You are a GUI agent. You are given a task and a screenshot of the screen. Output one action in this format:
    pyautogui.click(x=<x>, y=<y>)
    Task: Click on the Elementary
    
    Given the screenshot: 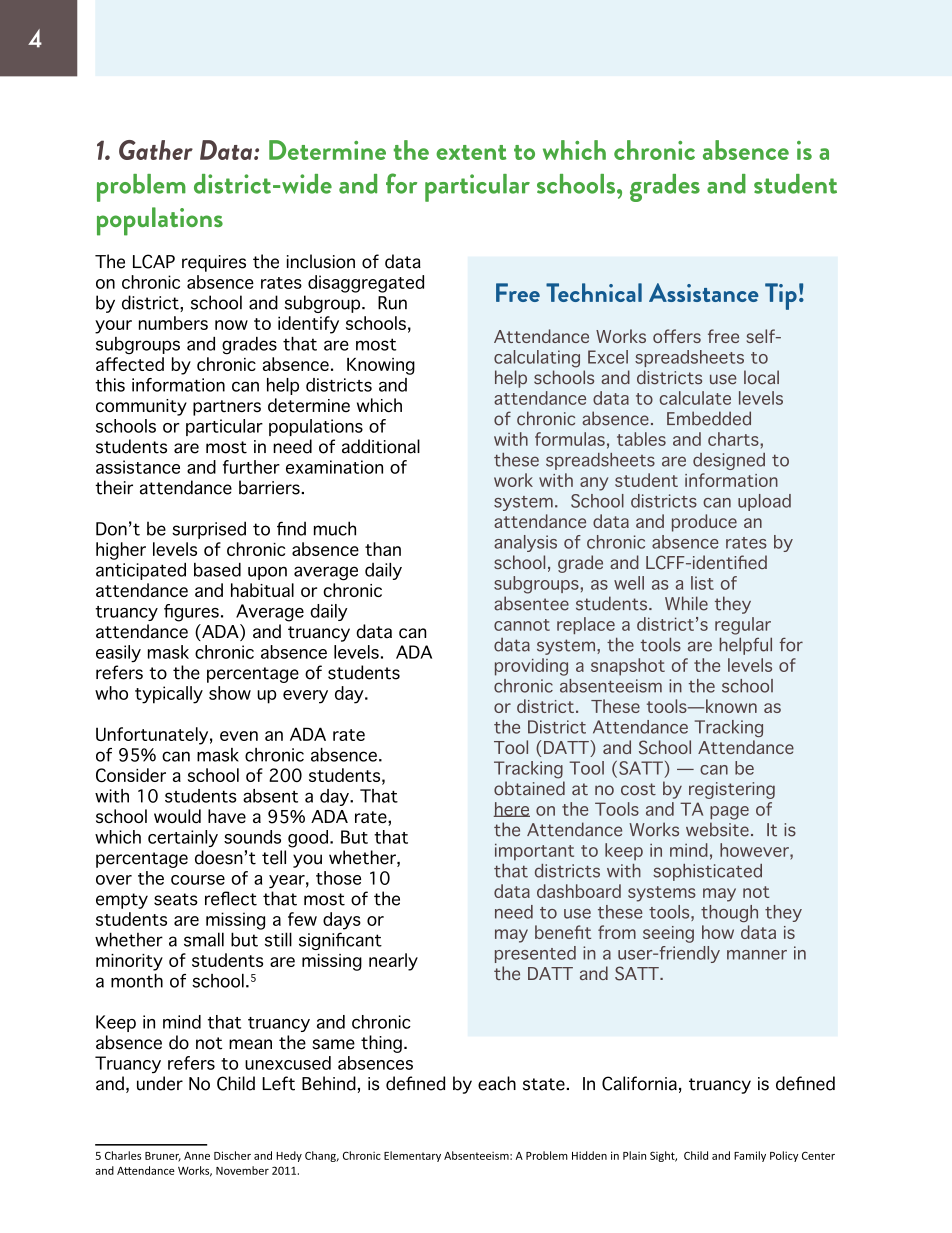 What is the action you would take?
    pyautogui.click(x=412, y=1156)
